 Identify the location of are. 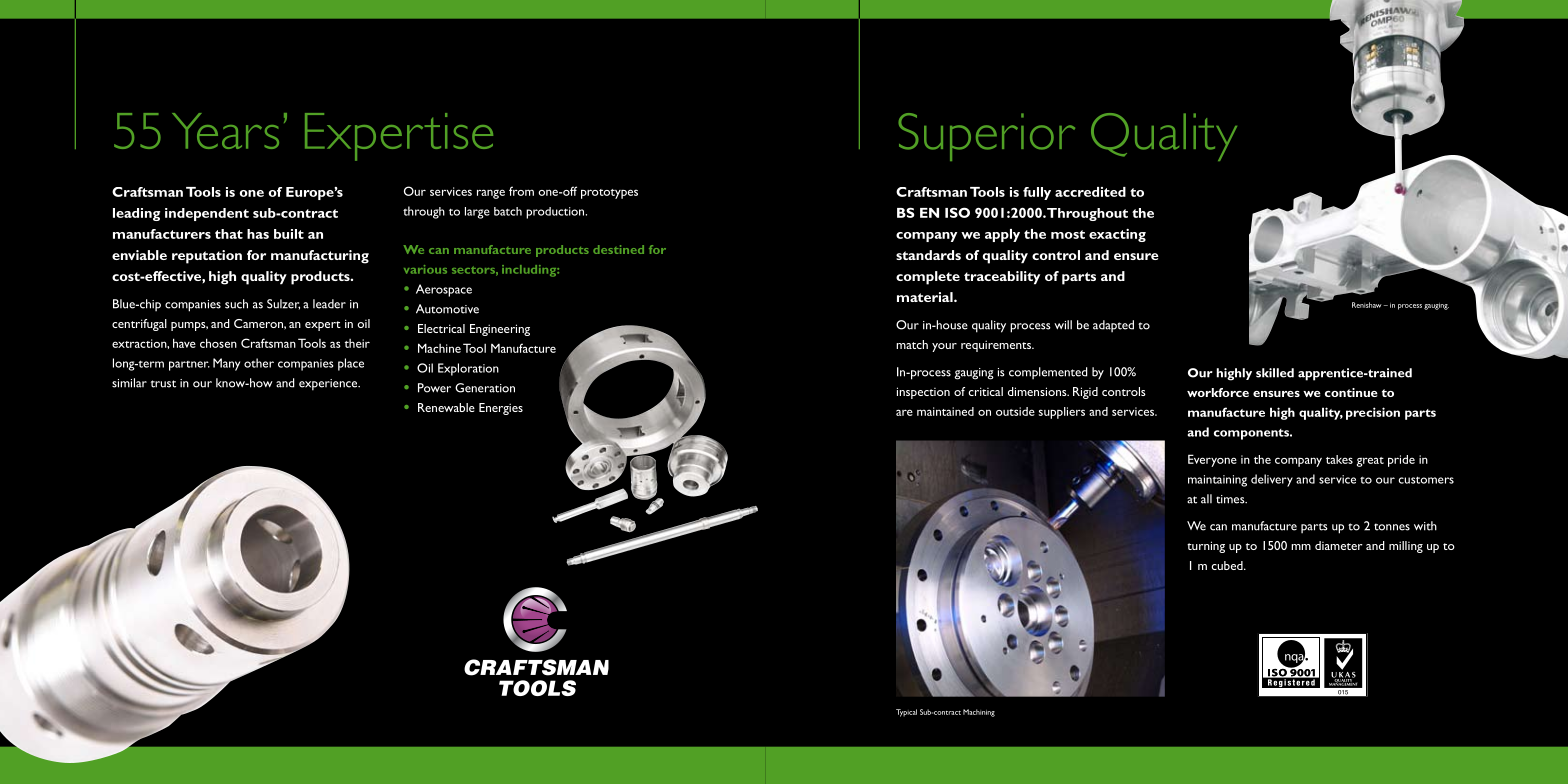
(904, 412).
